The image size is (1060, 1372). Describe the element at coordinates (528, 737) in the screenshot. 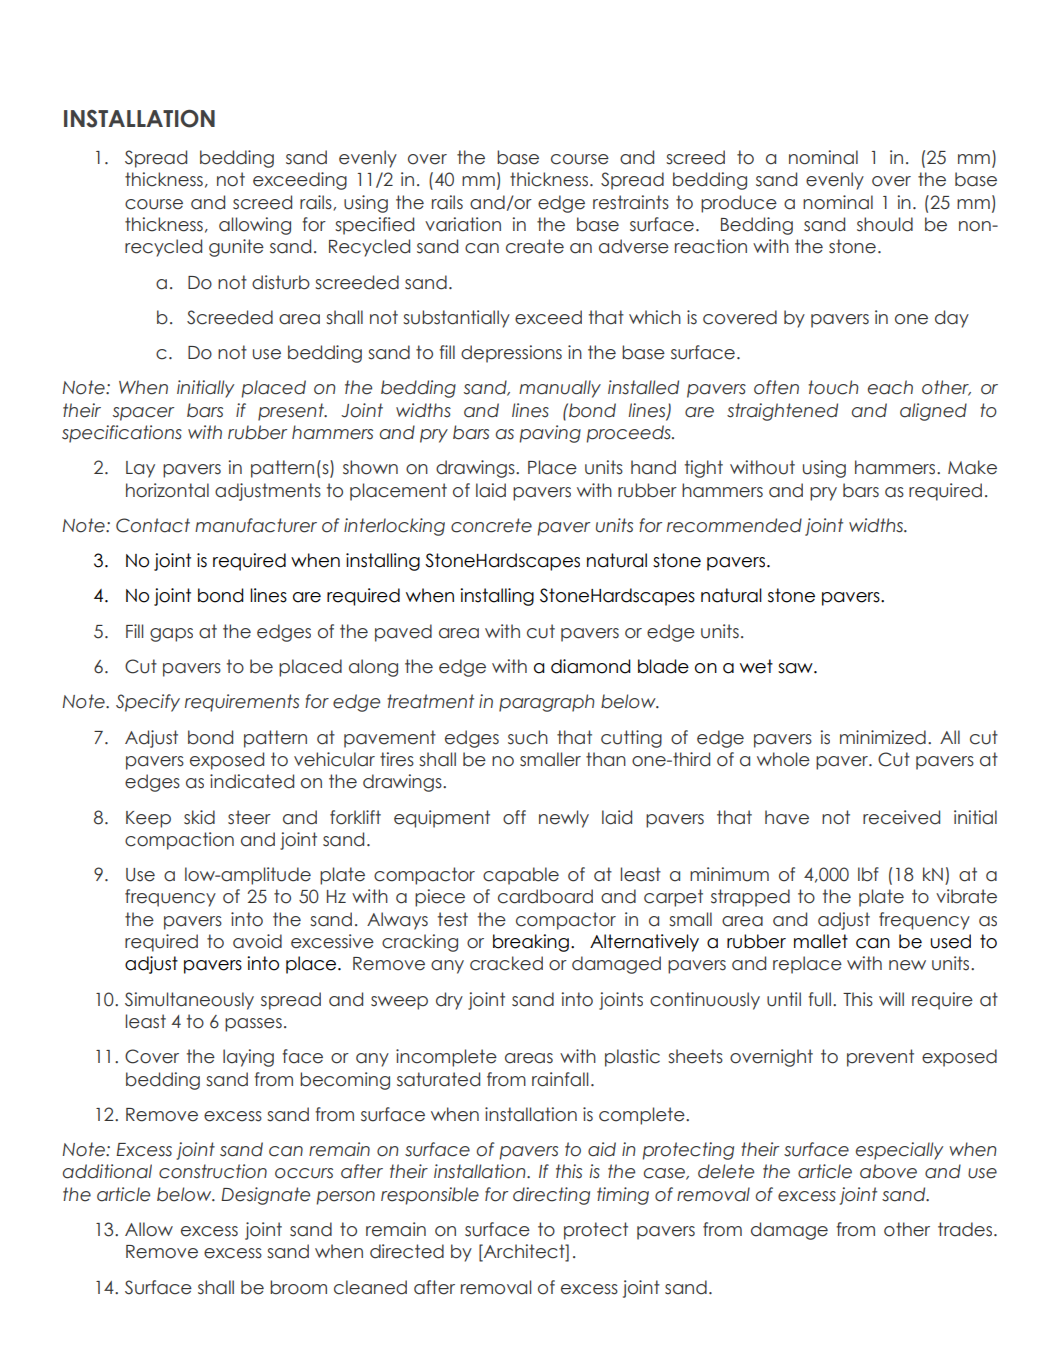

I see `such` at that location.
